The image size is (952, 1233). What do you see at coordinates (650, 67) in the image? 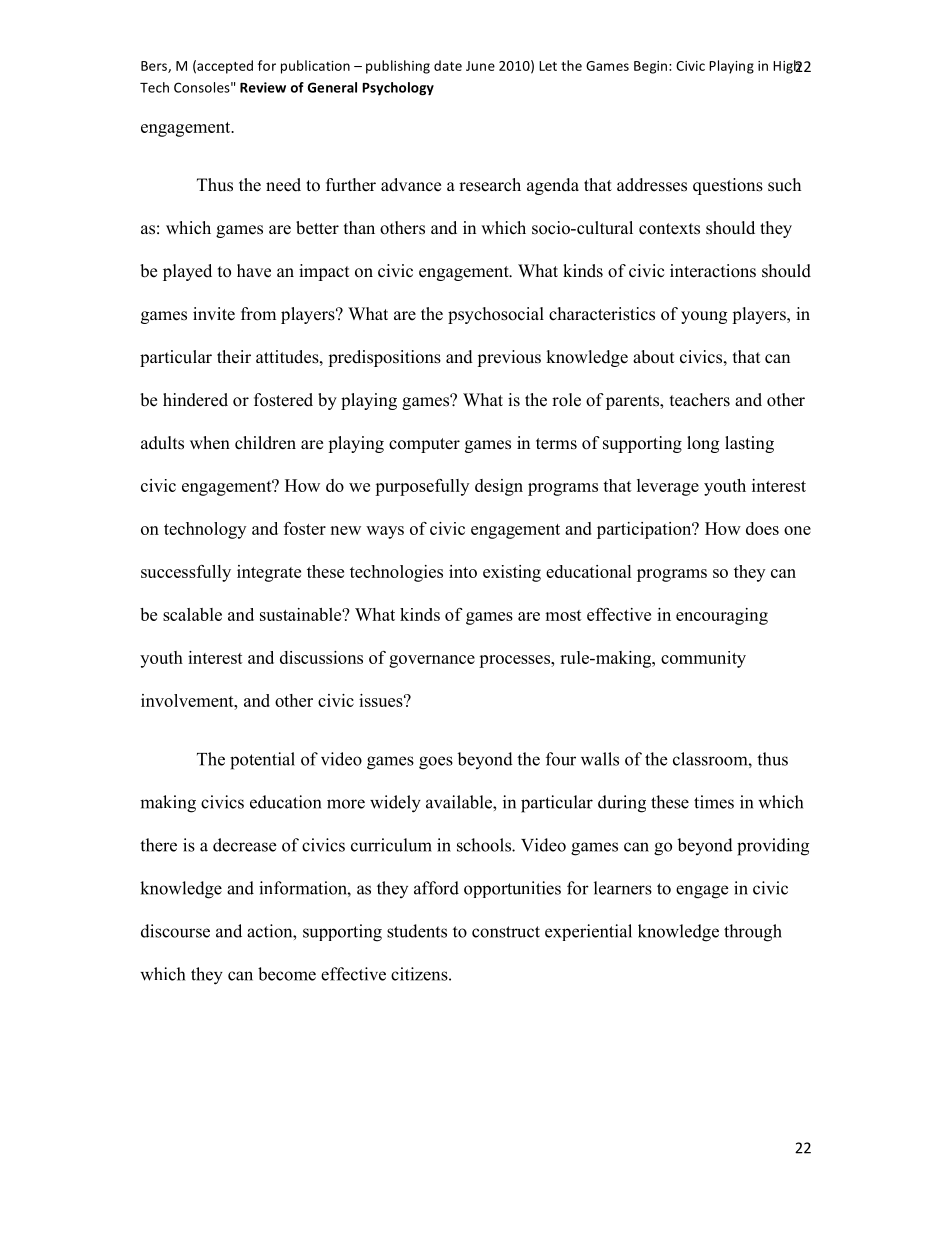
I see `Begin` at bounding box center [650, 67].
